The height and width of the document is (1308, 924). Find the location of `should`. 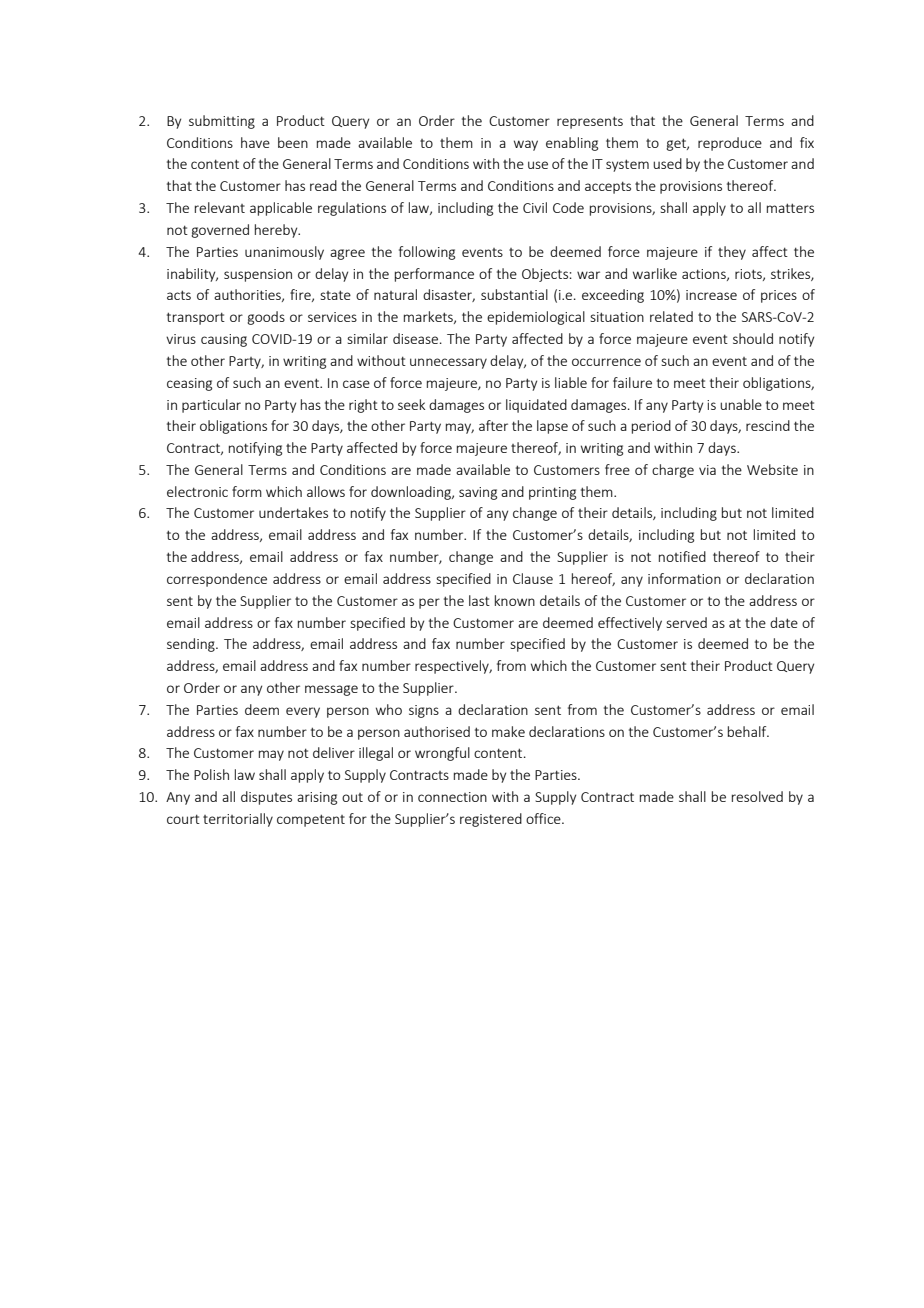

should is located at coordinates (753, 338).
